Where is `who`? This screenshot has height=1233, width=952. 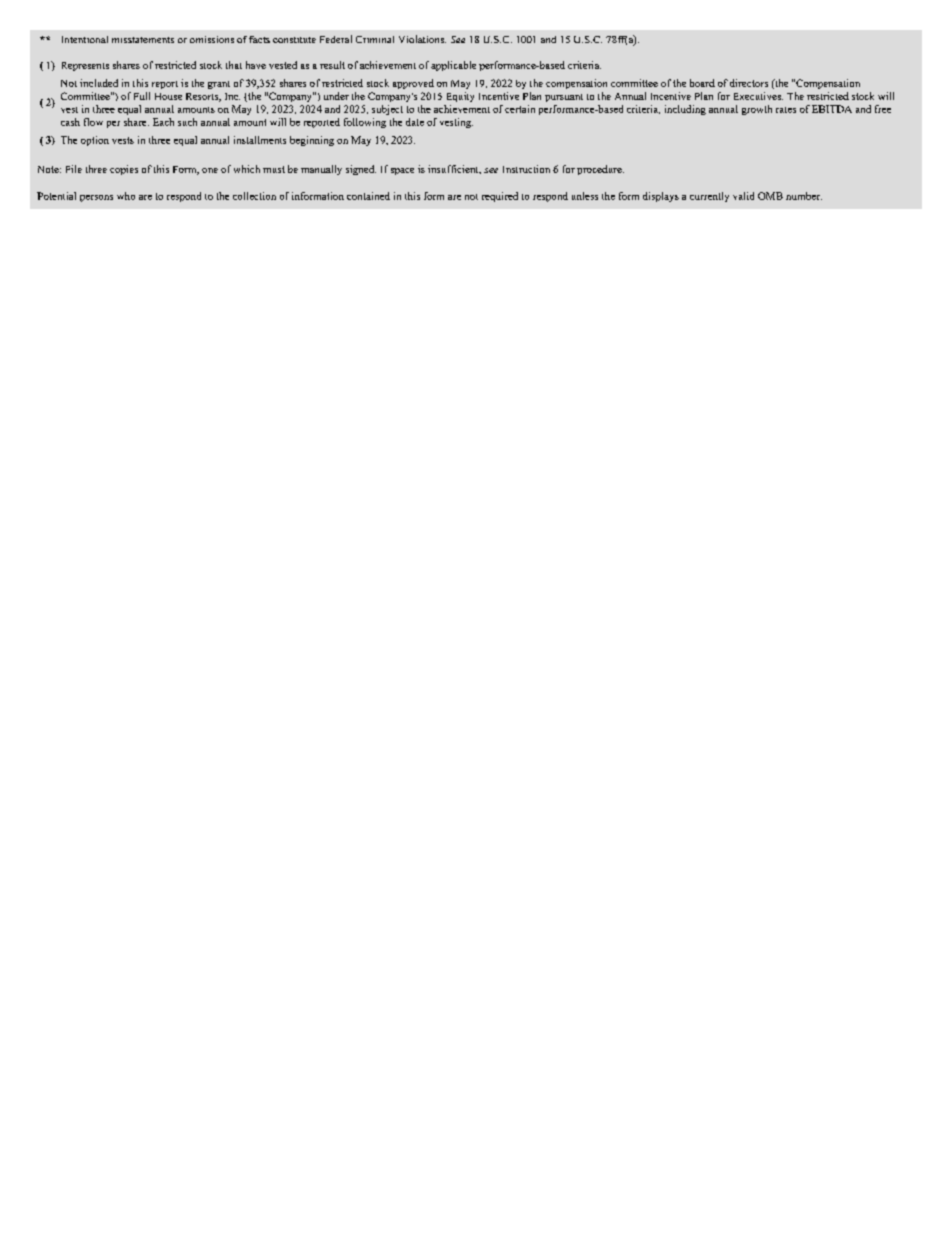 who is located at coordinates (126, 196).
